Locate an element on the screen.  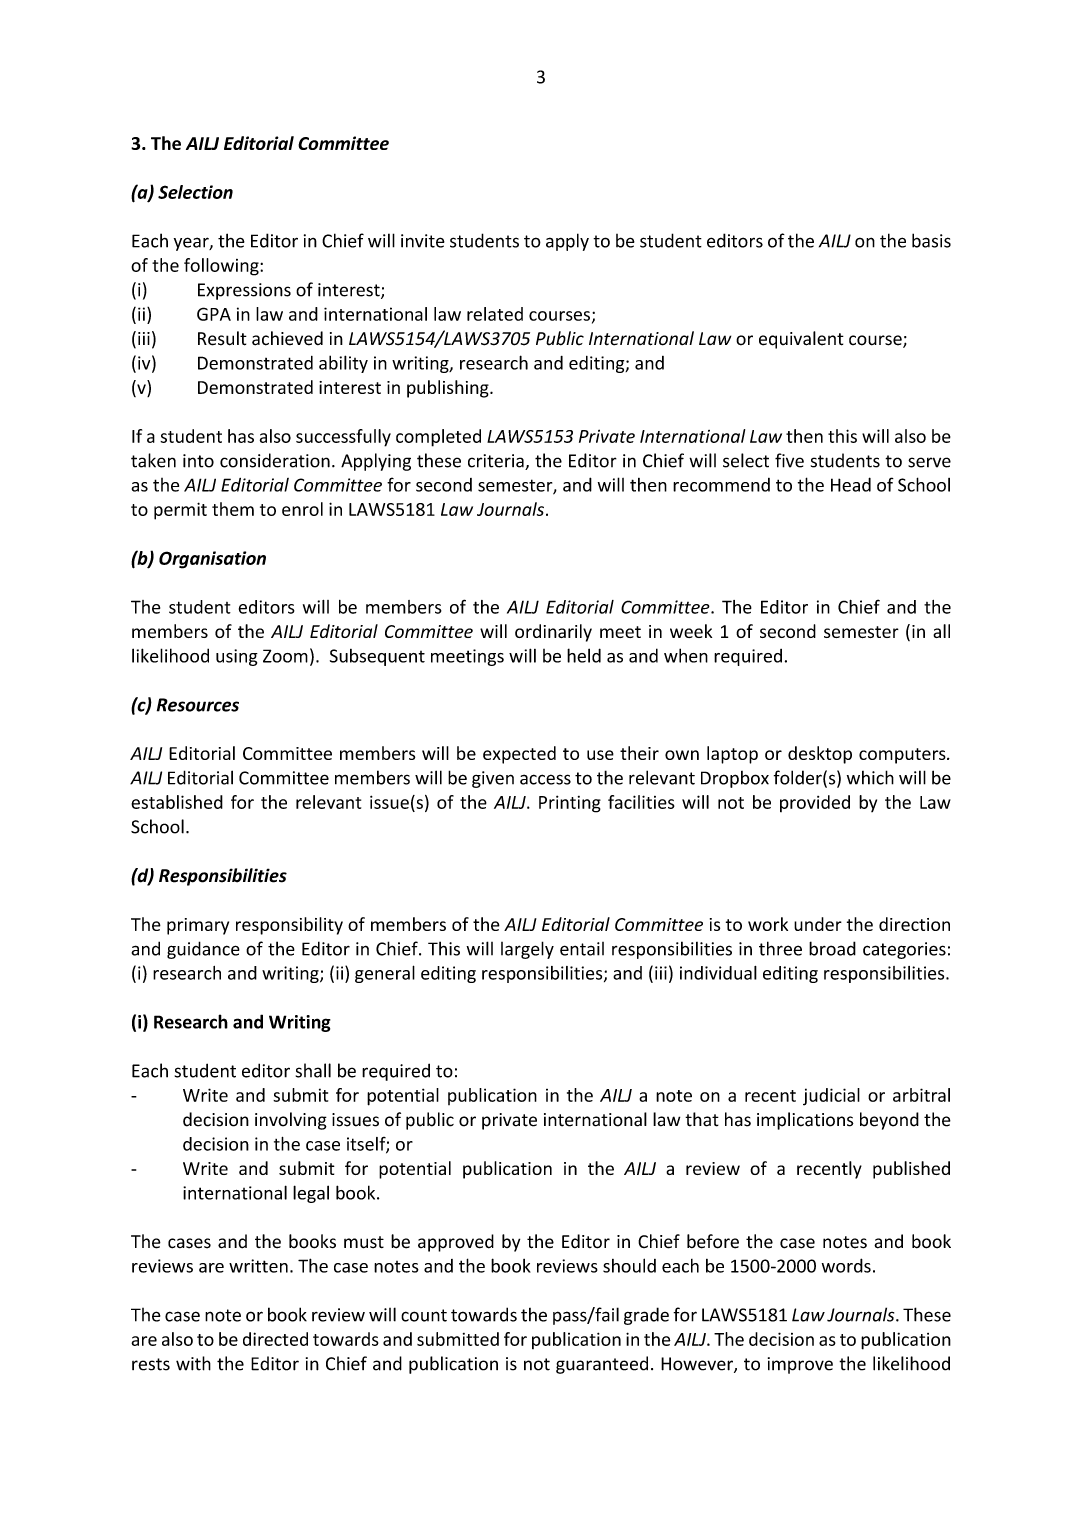
improve is located at coordinates (800, 1365).
